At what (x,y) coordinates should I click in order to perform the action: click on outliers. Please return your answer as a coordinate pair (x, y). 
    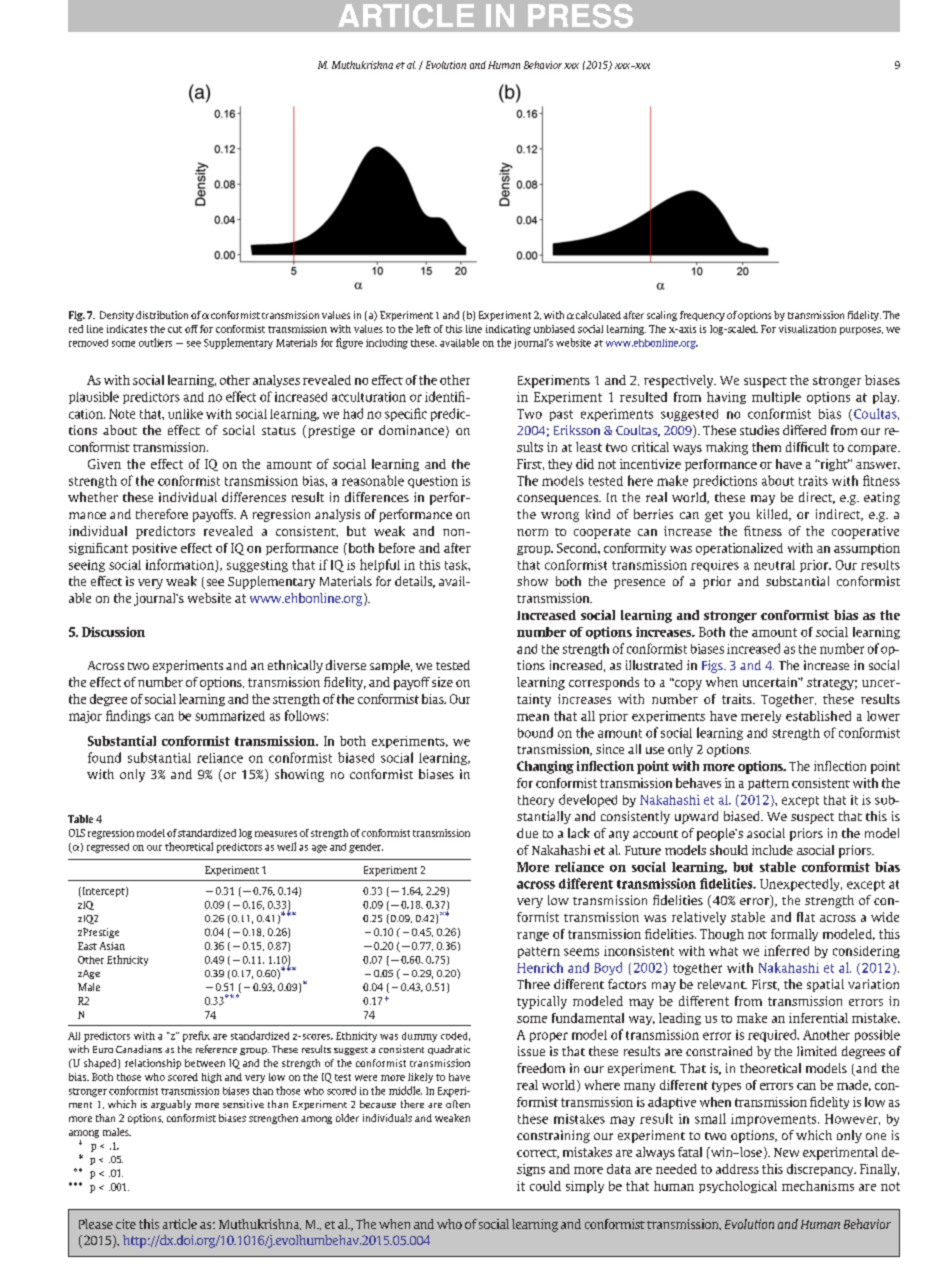
    Looking at the image, I should click on (155, 342).
